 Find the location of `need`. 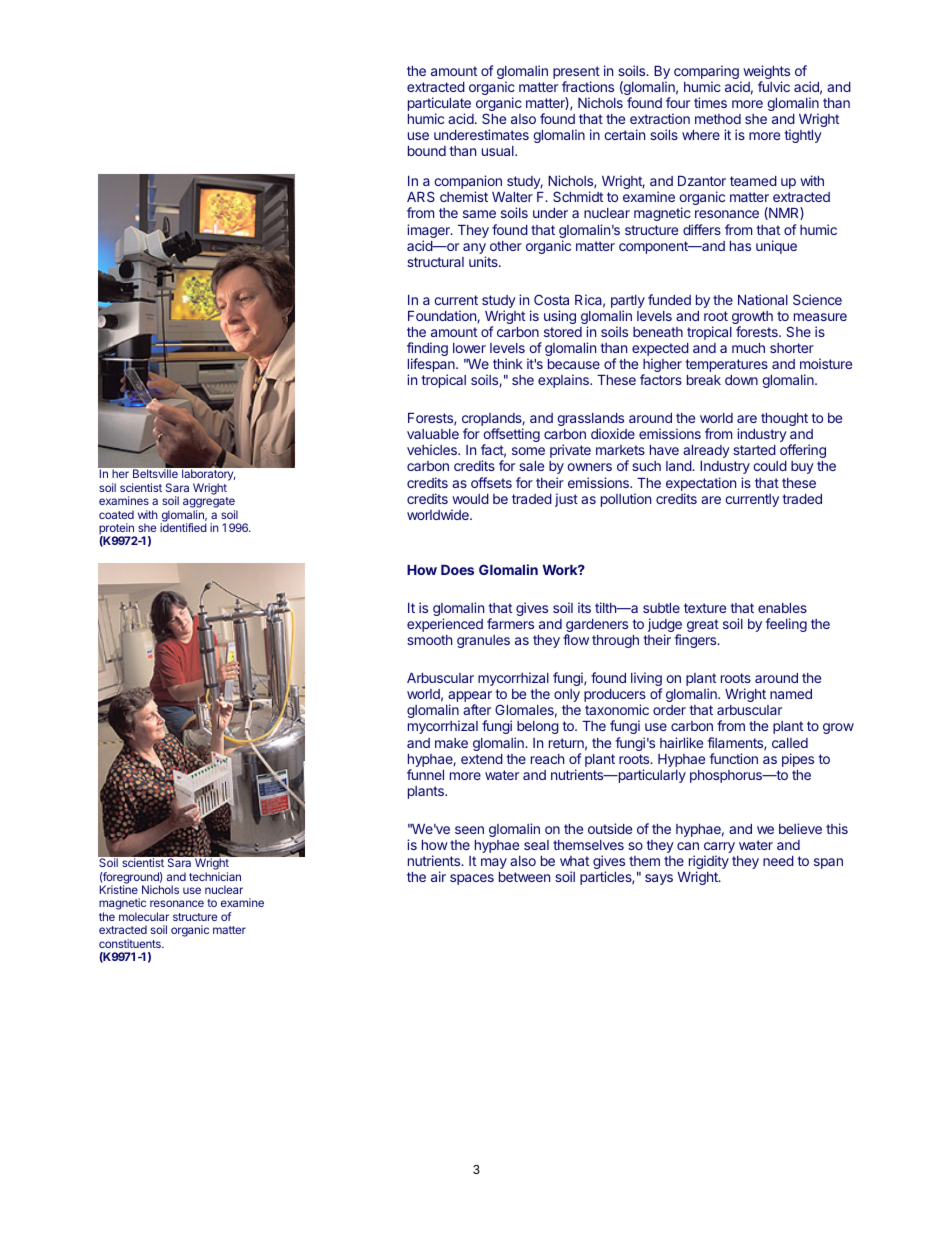

need is located at coordinates (778, 861).
